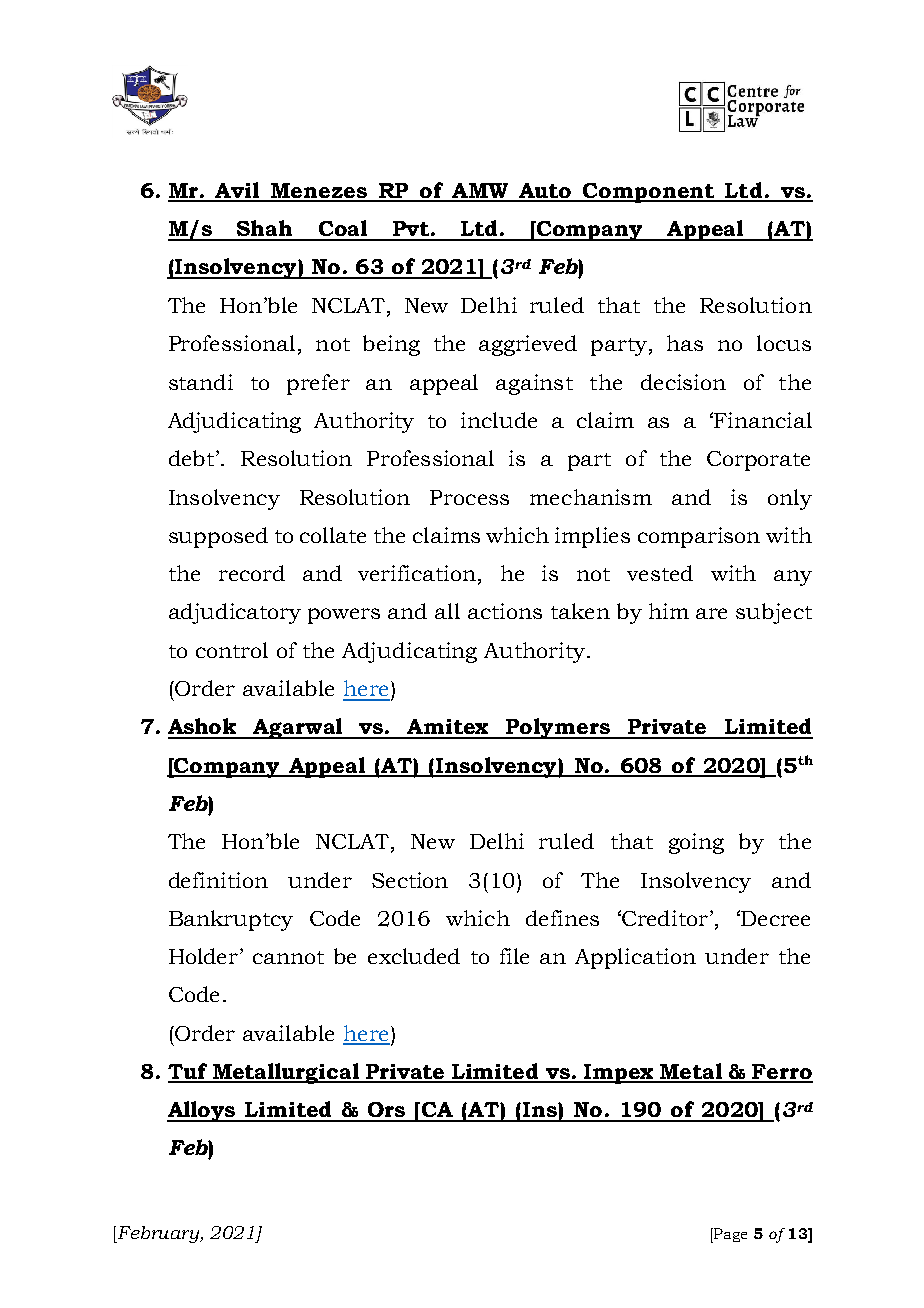  Describe the element at coordinates (417, 573) in the screenshot. I see `verification` at that location.
